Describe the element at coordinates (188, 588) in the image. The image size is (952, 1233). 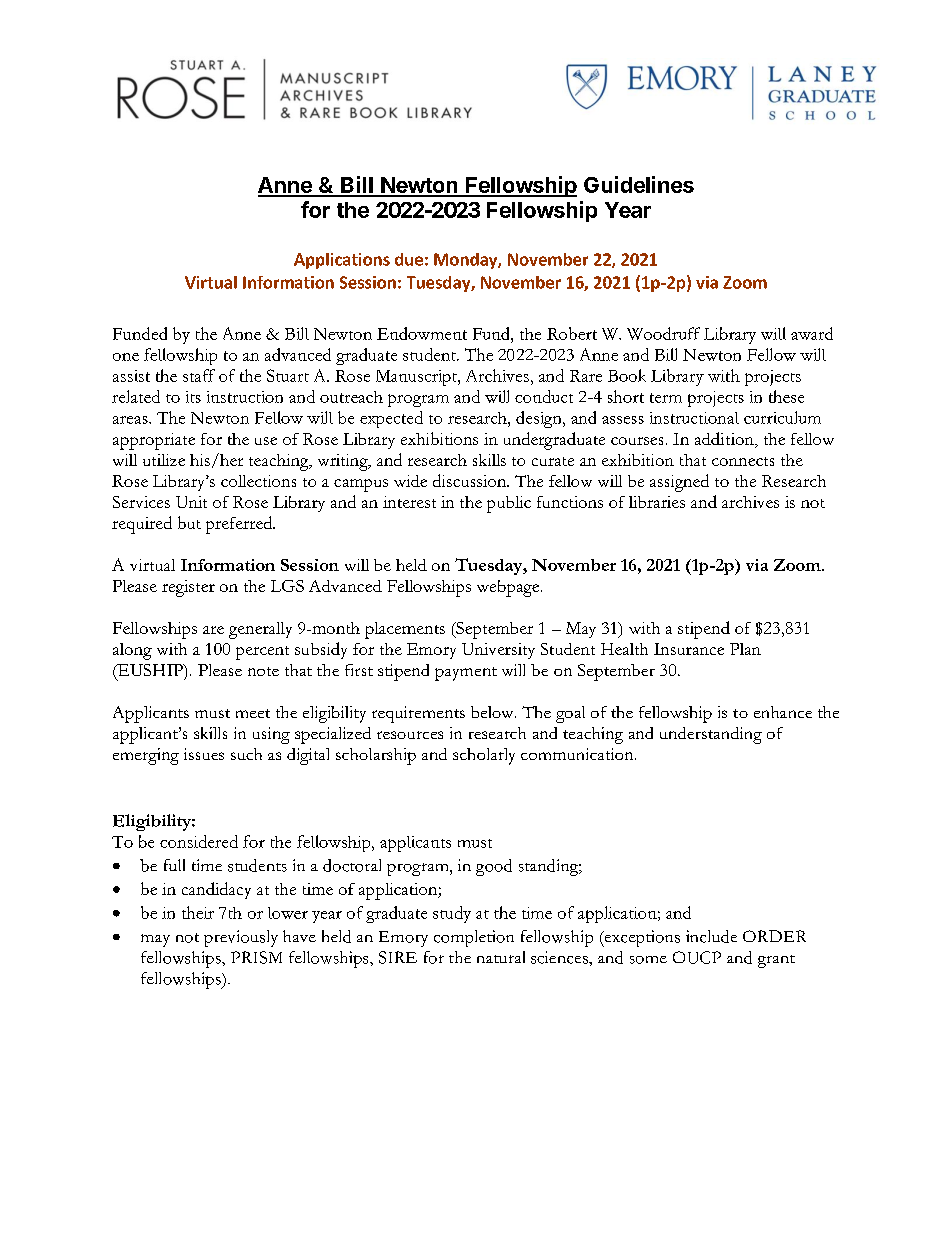
I see `register` at that location.
